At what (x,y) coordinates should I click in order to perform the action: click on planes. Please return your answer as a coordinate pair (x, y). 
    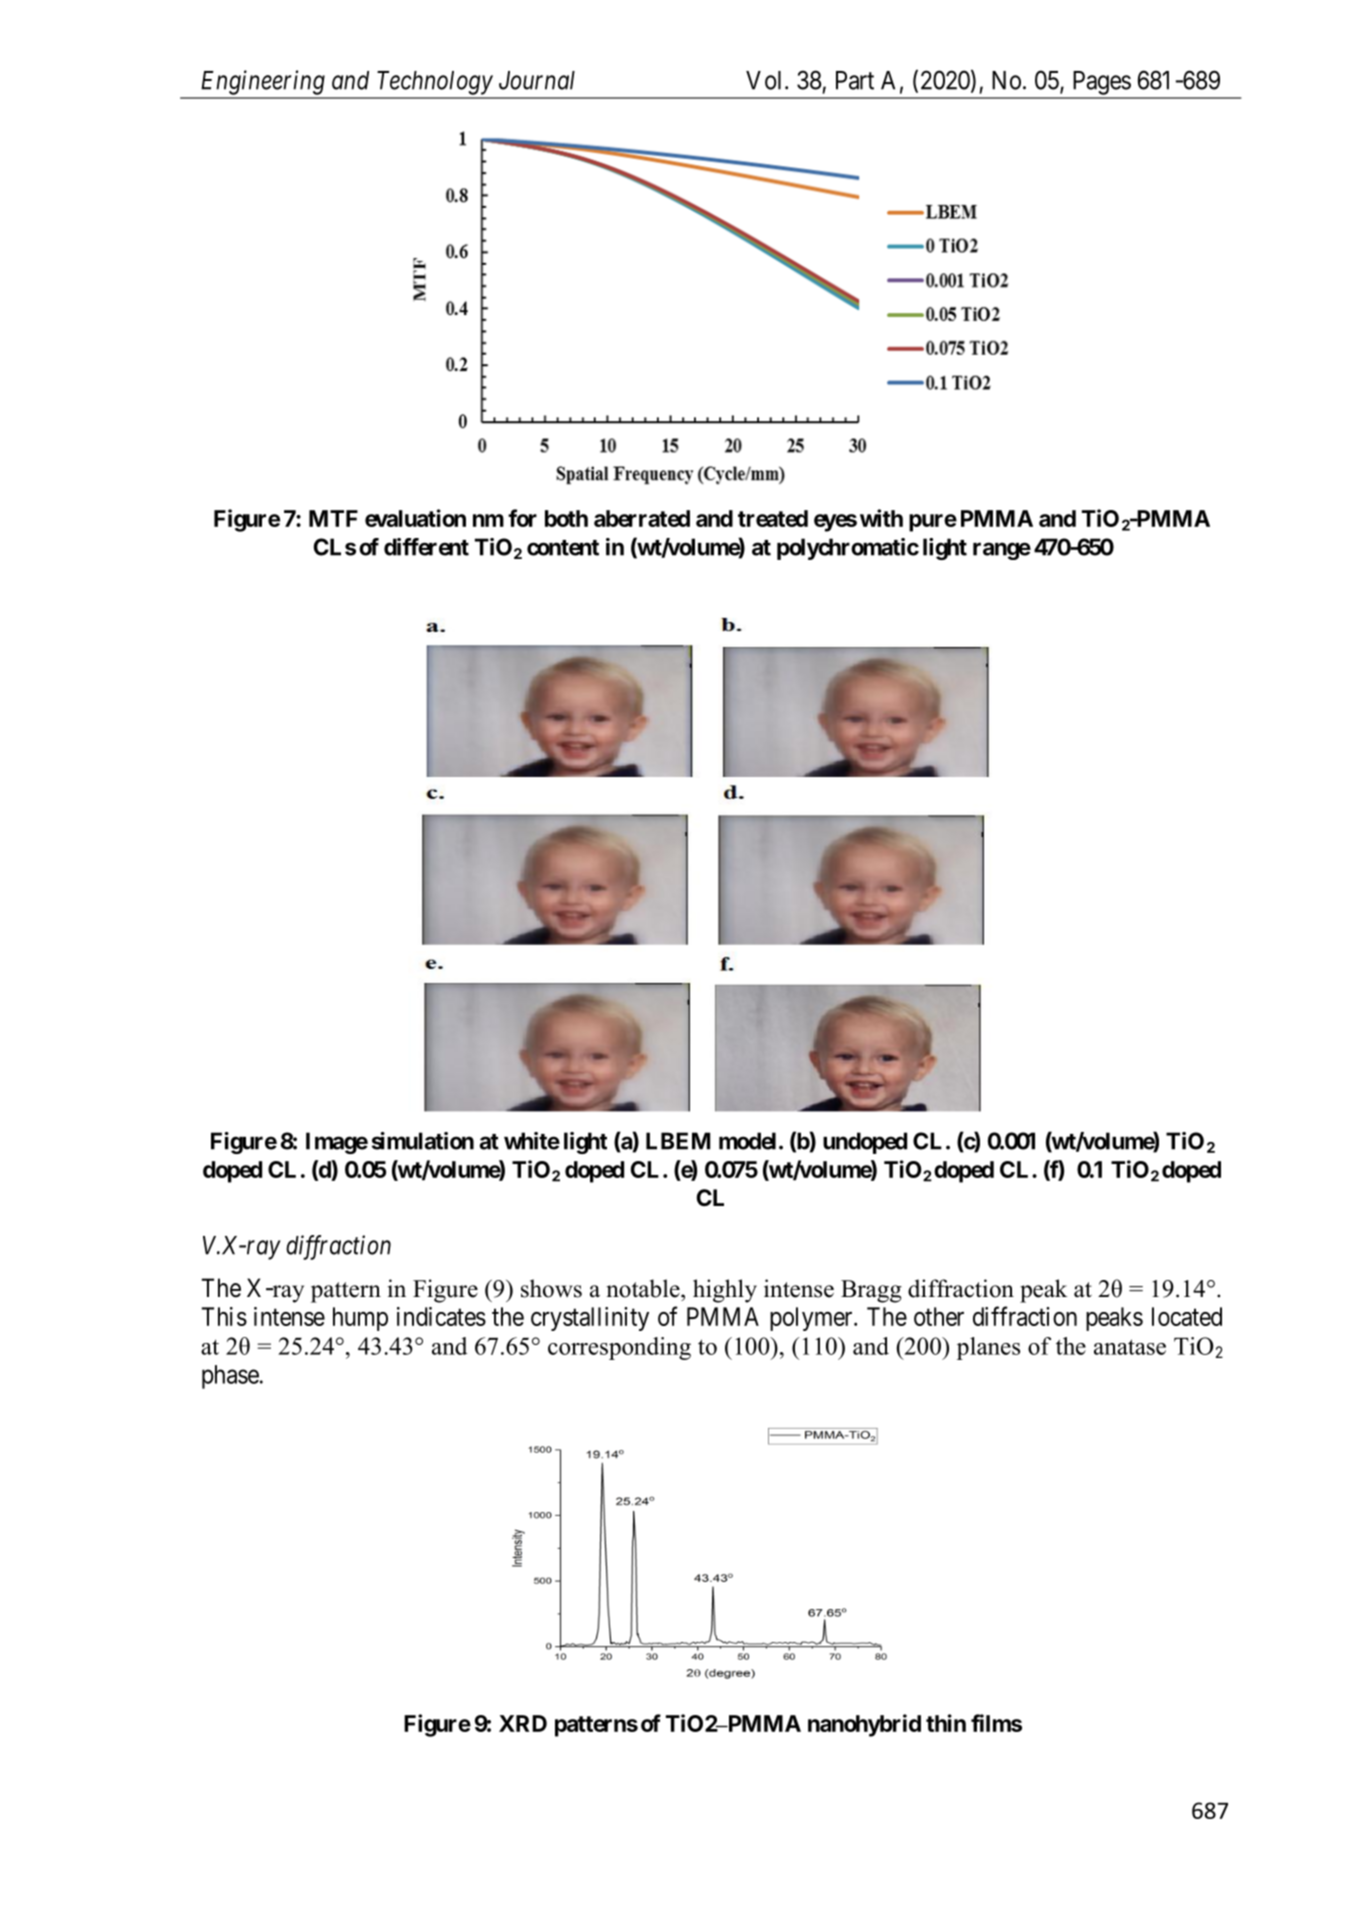
    Looking at the image, I should click on (988, 1348).
